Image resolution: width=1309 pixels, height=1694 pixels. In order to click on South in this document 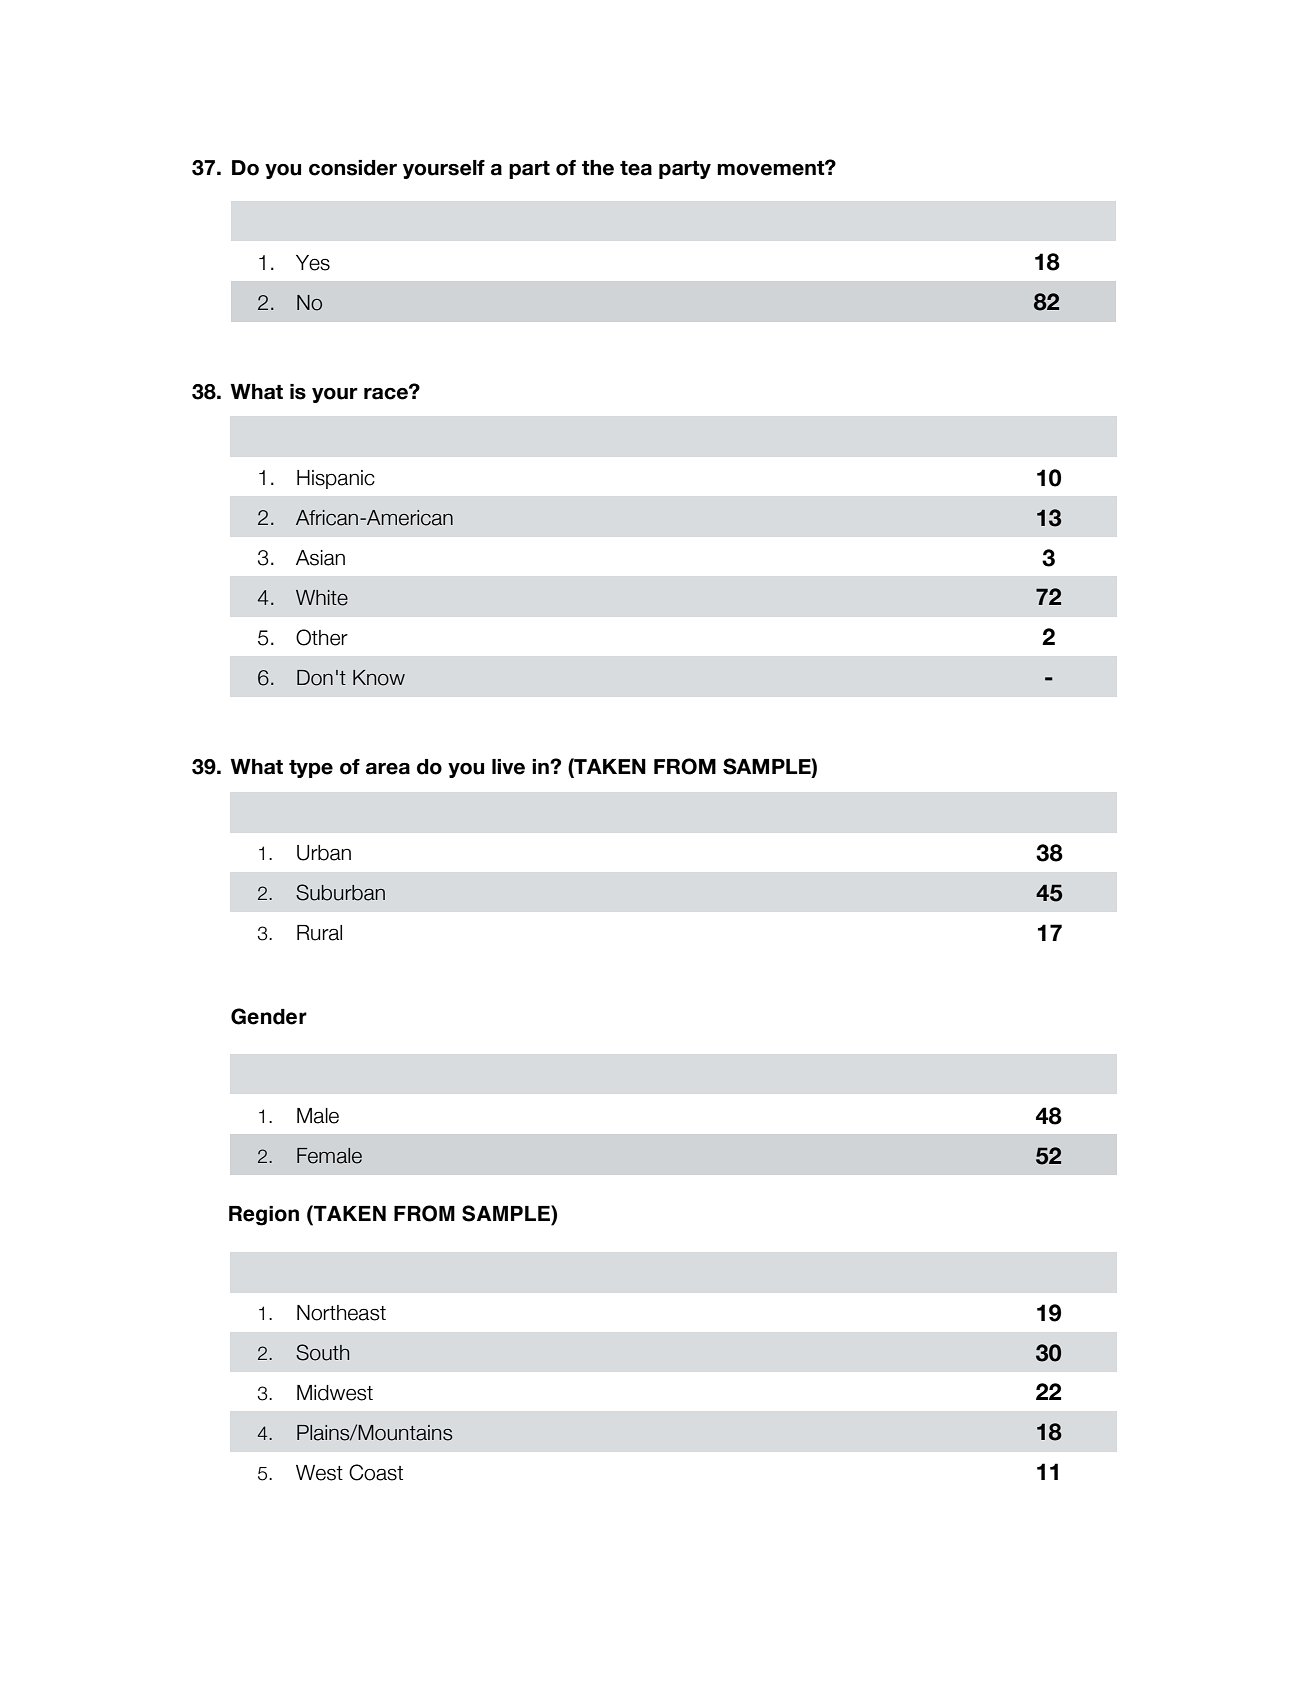, I will do `click(322, 1352)`.
